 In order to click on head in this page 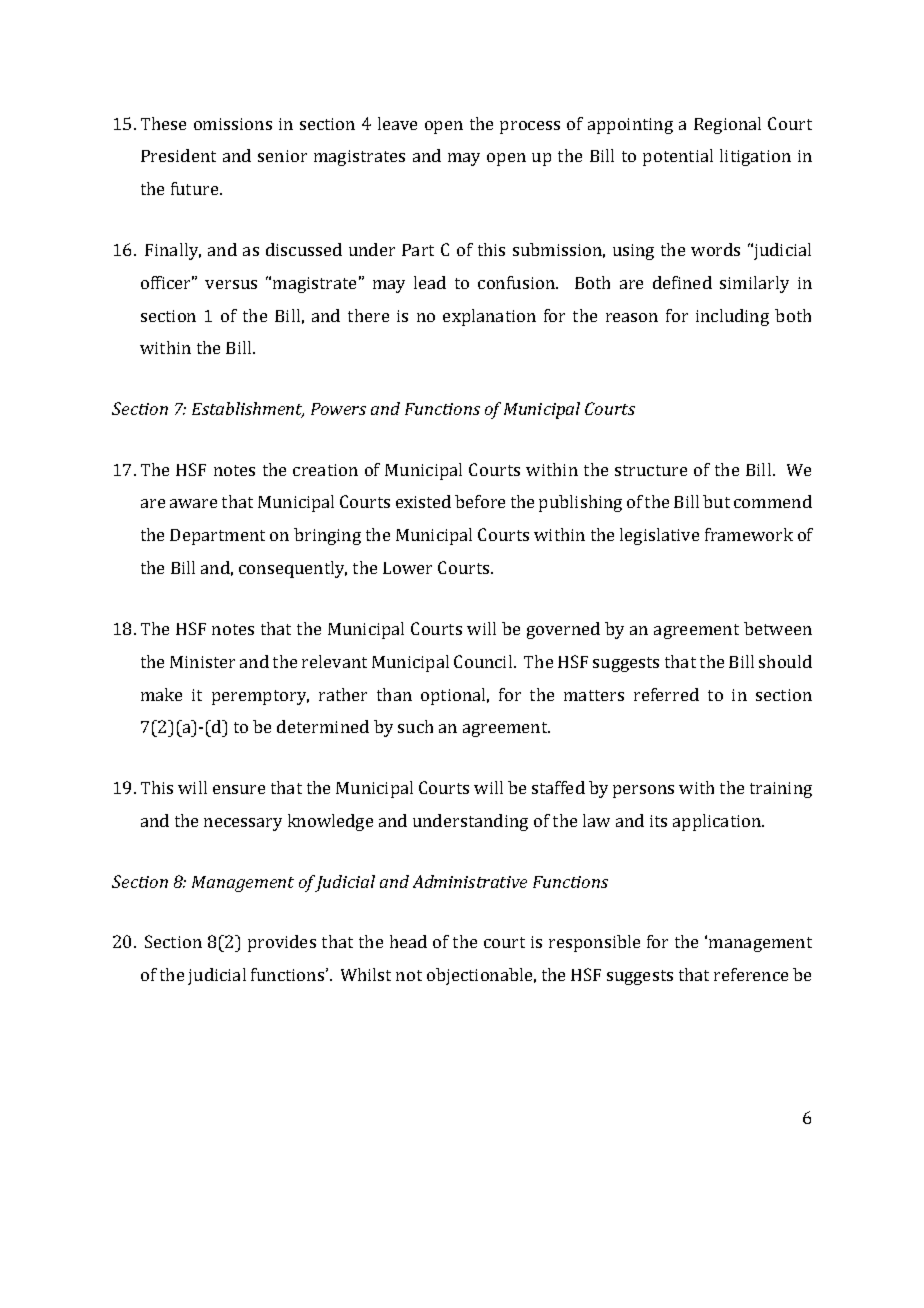, I will do `click(408, 941)`.
